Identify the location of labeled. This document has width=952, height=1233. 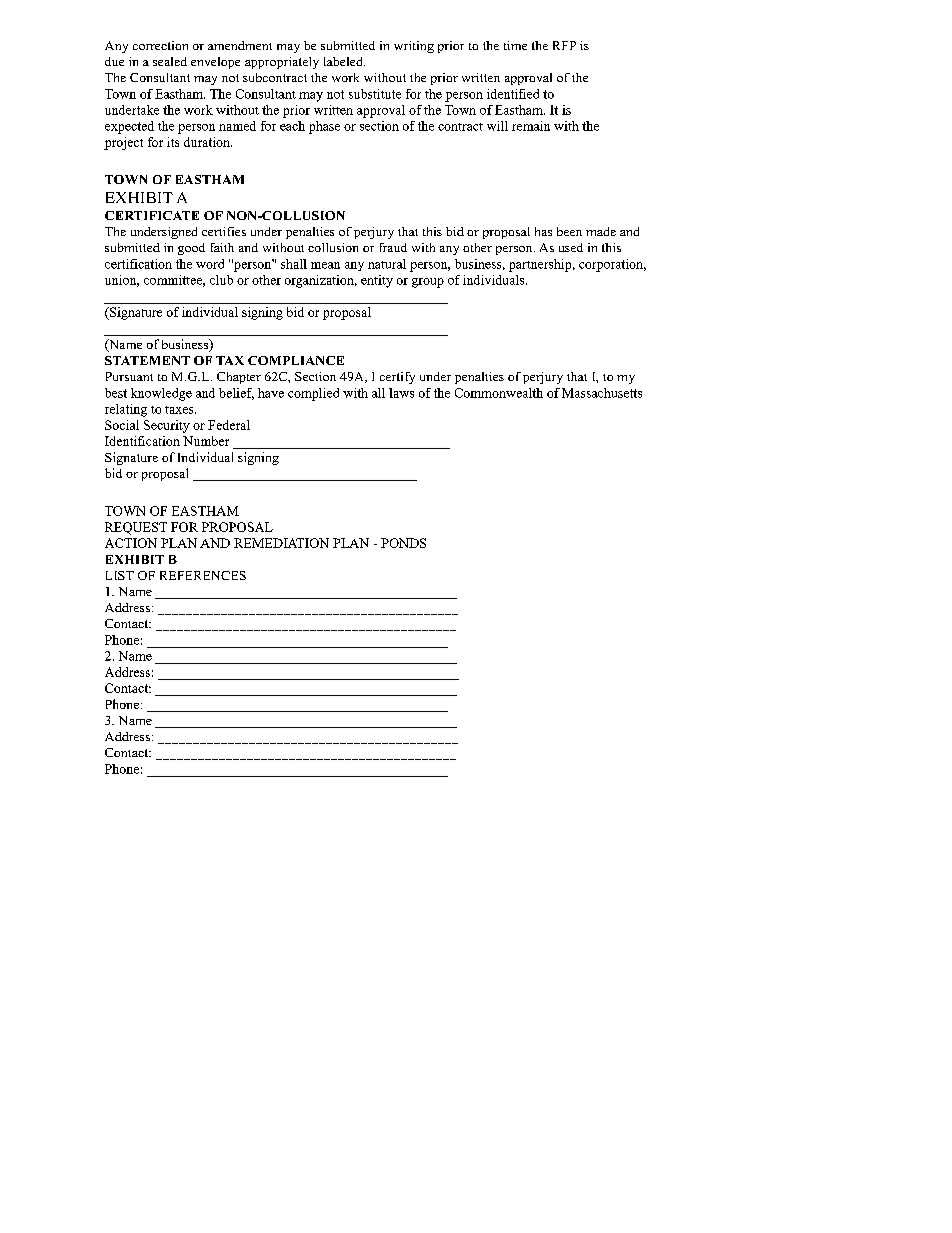
(344, 61).
